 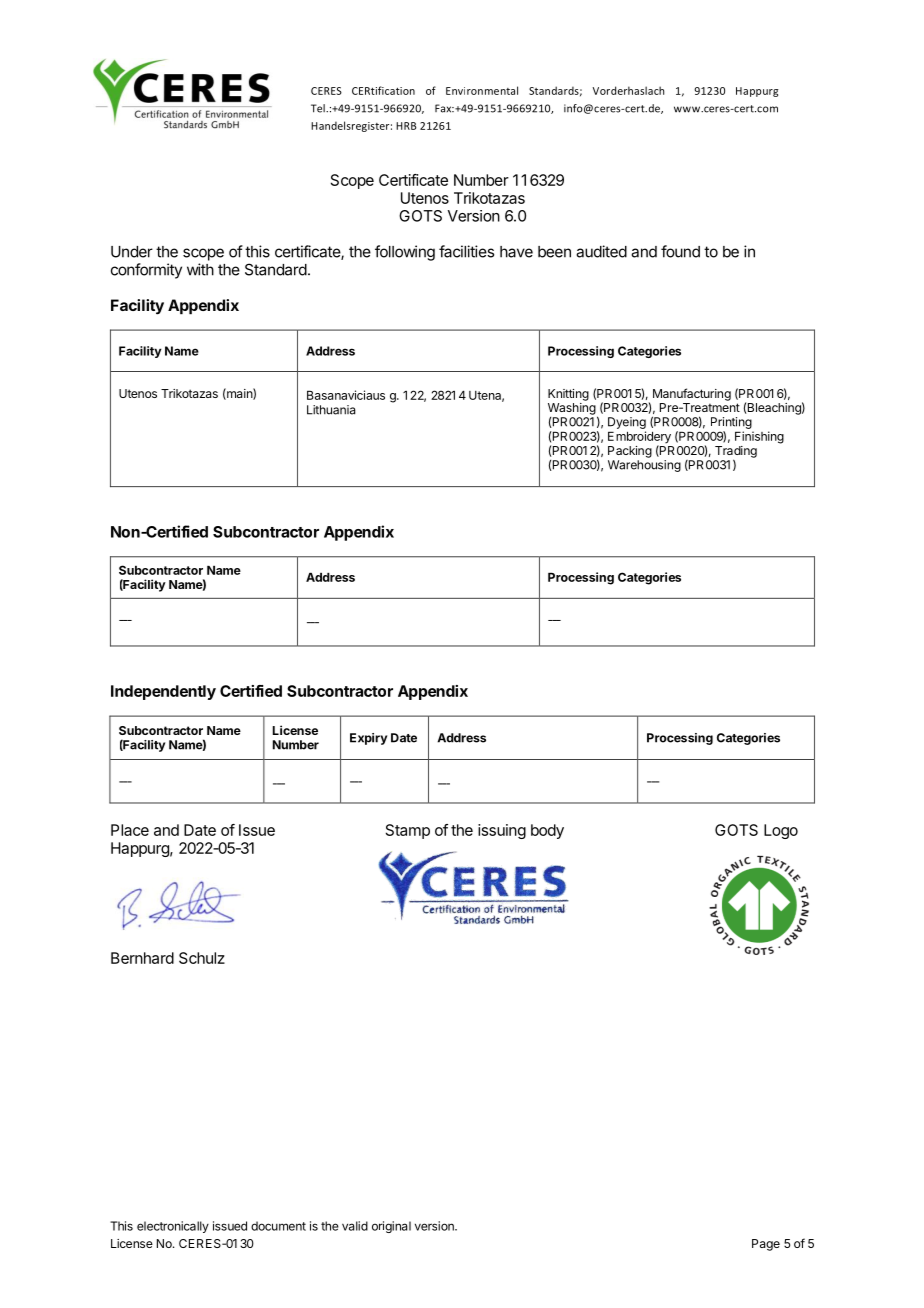 What do you see at coordinates (547, 831) in the page?
I see `body` at bounding box center [547, 831].
